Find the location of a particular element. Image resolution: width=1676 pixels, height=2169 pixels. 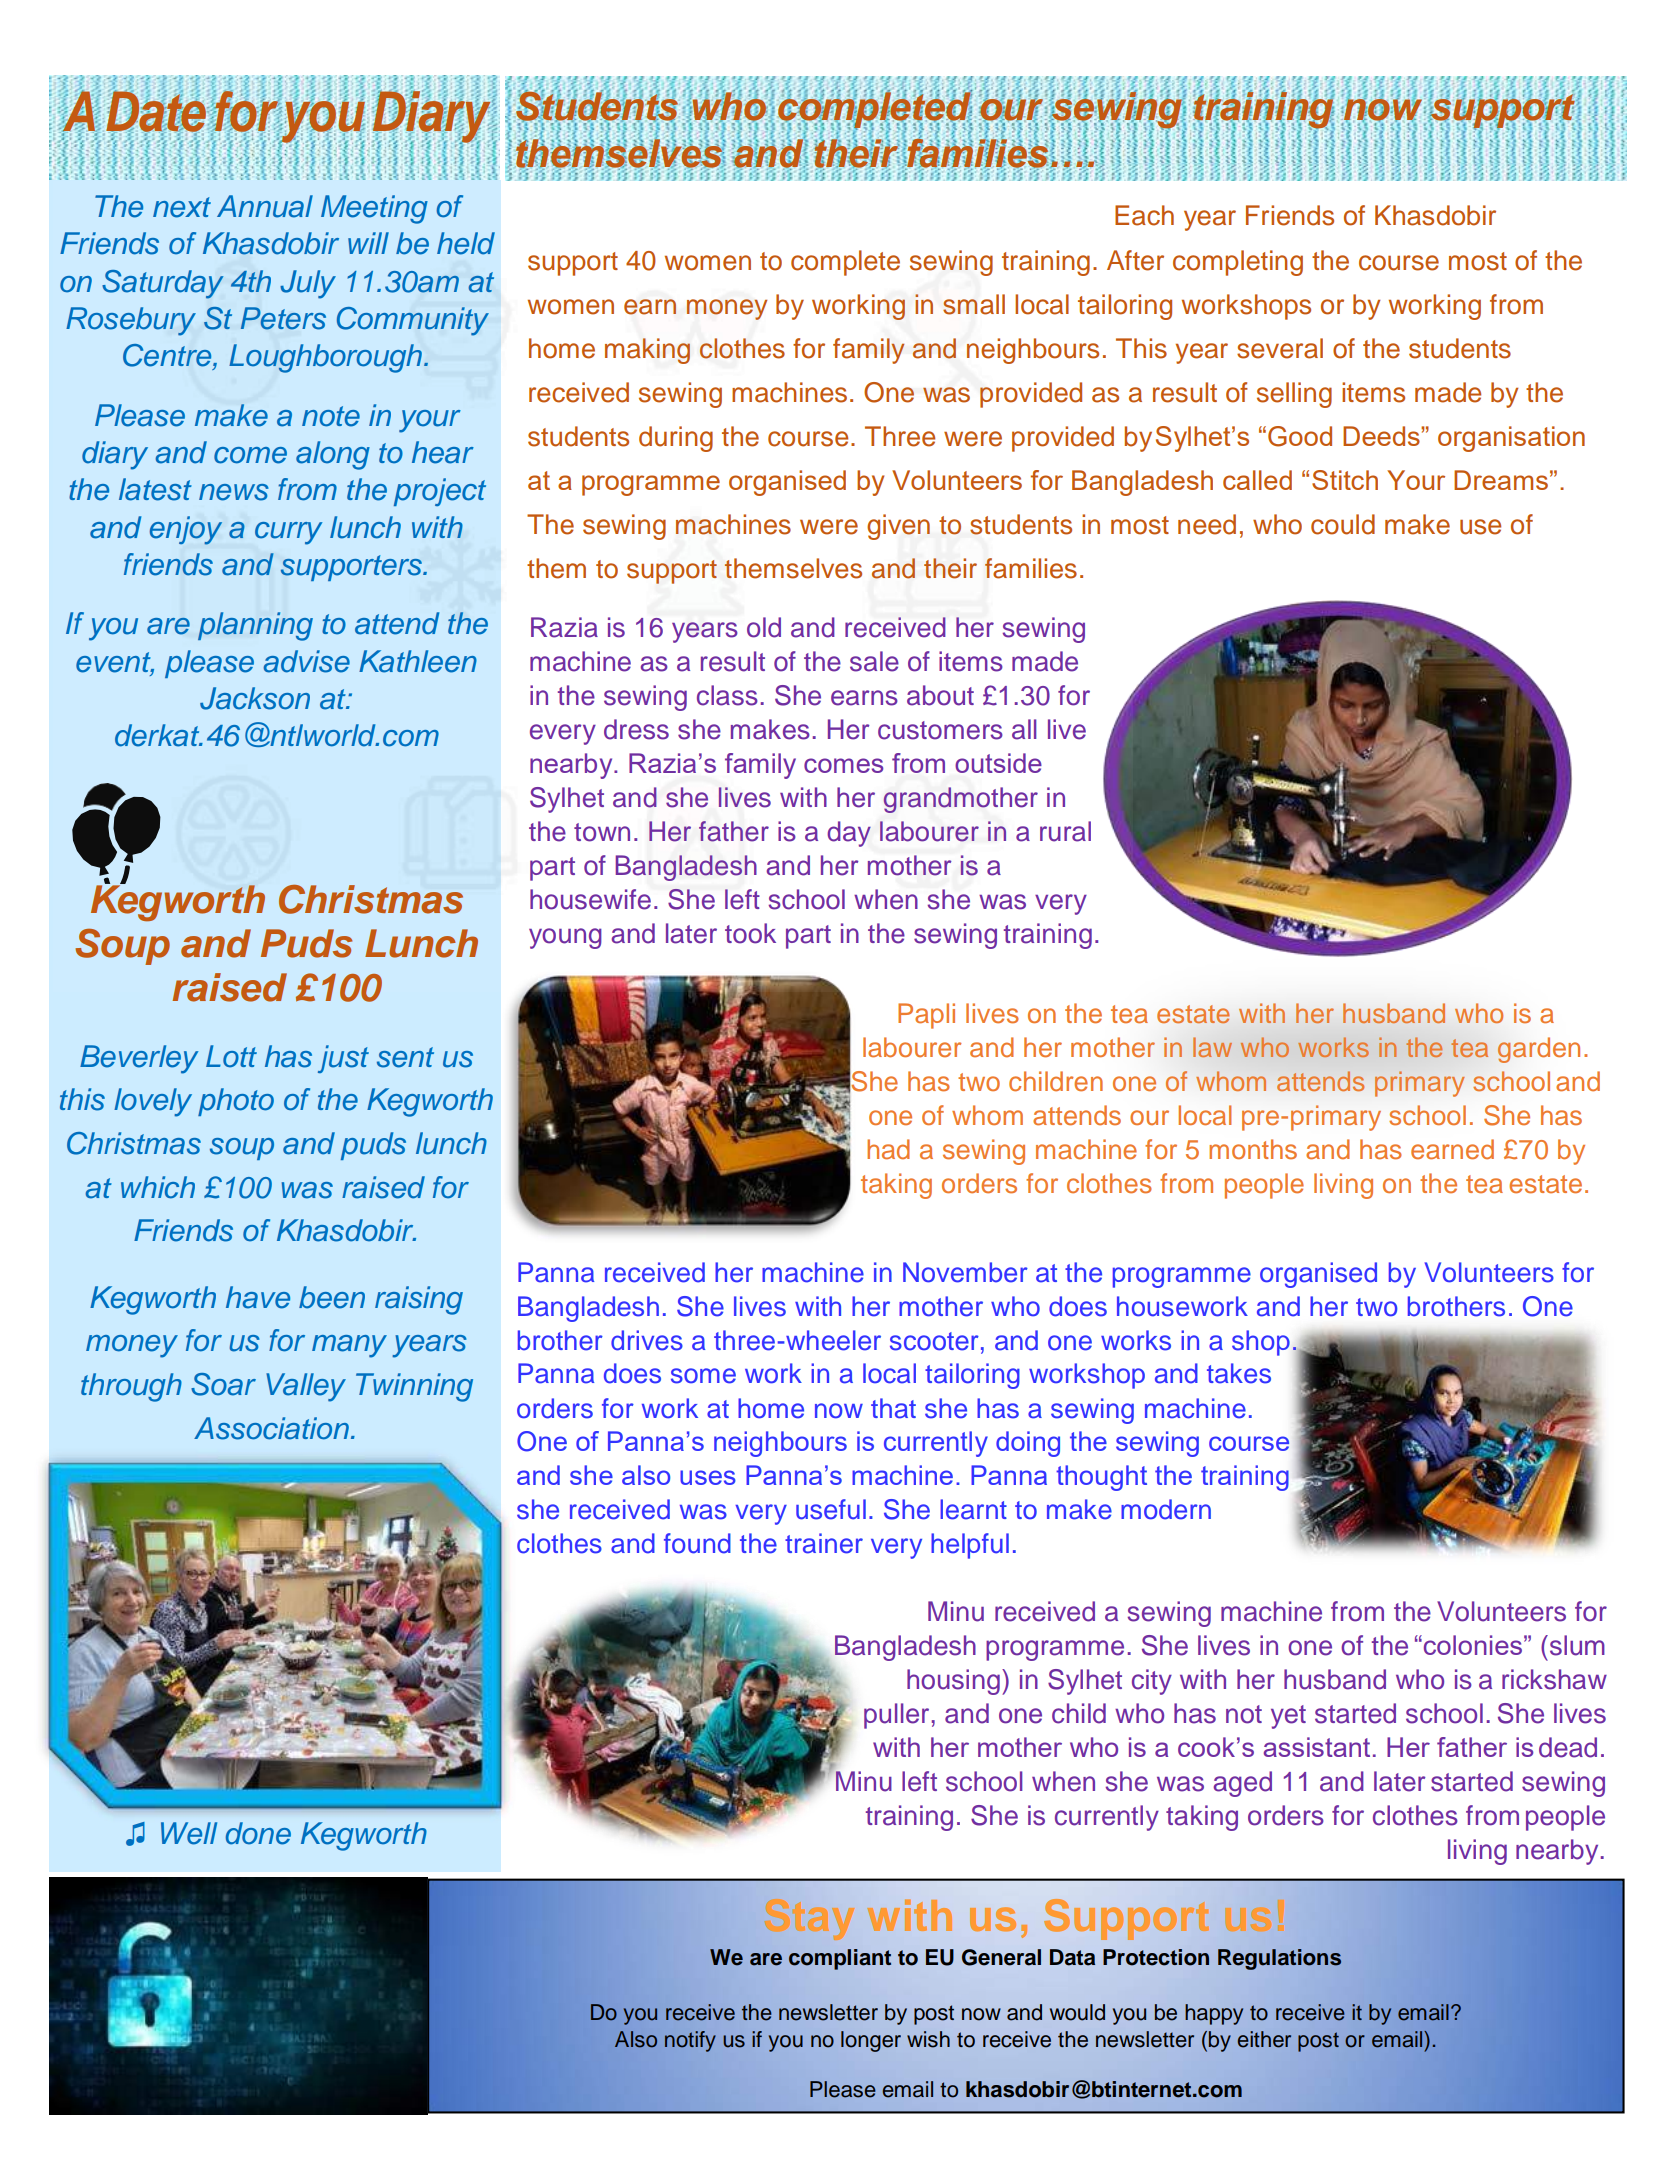

small is located at coordinates (974, 304).
